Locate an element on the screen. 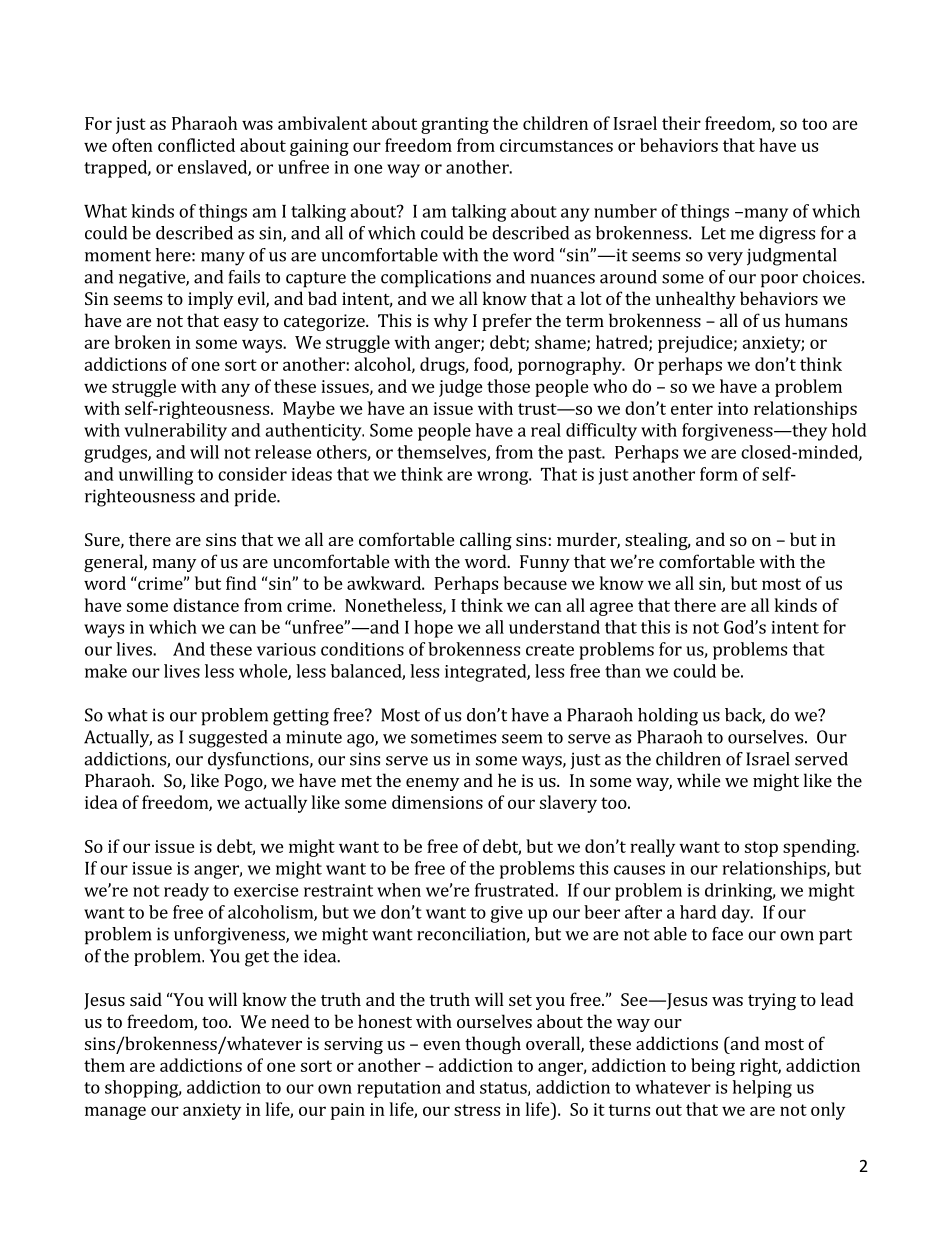 This screenshot has height=1233, width=952. conflicted is located at coordinates (196, 145).
